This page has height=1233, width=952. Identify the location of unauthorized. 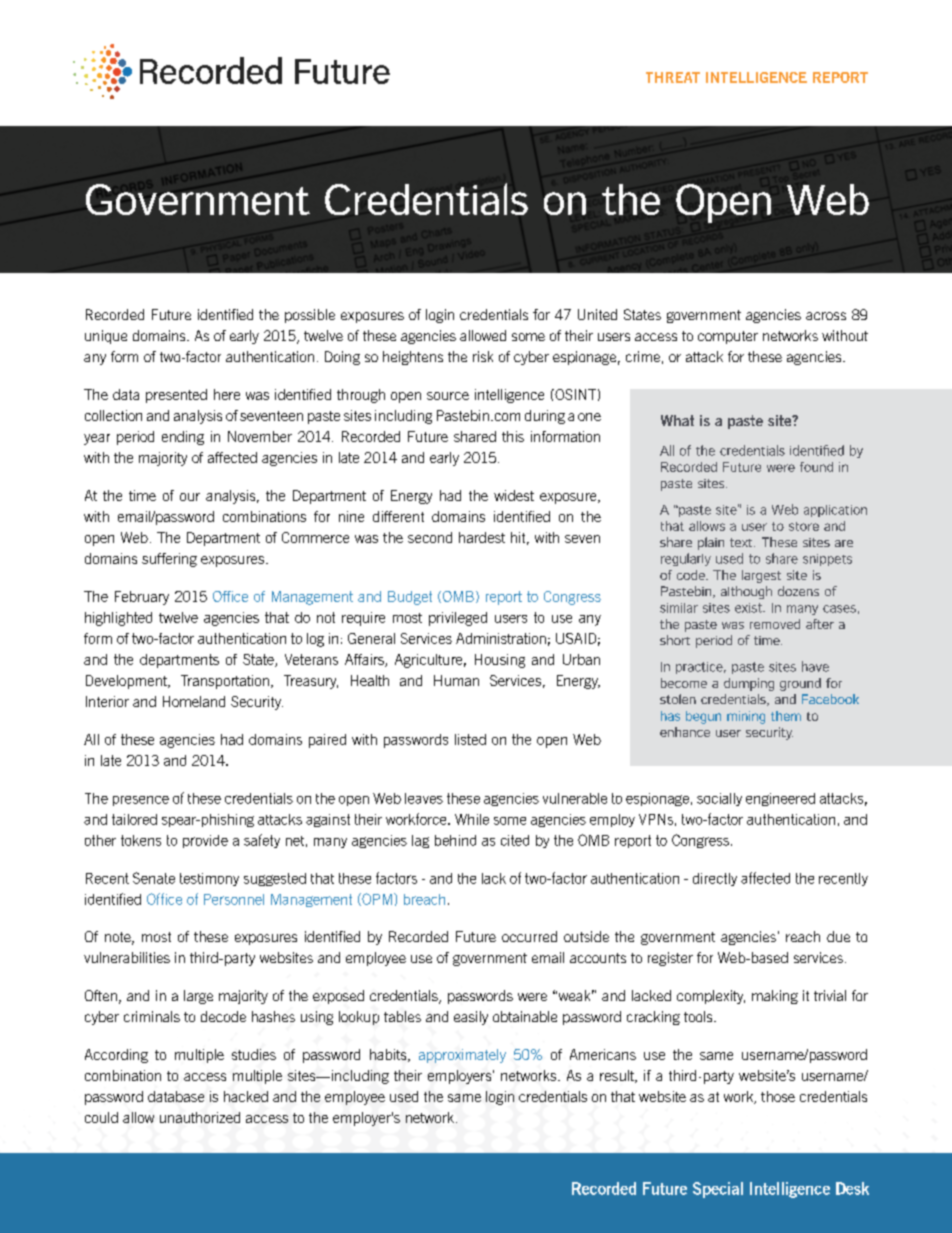
(200, 1117).
